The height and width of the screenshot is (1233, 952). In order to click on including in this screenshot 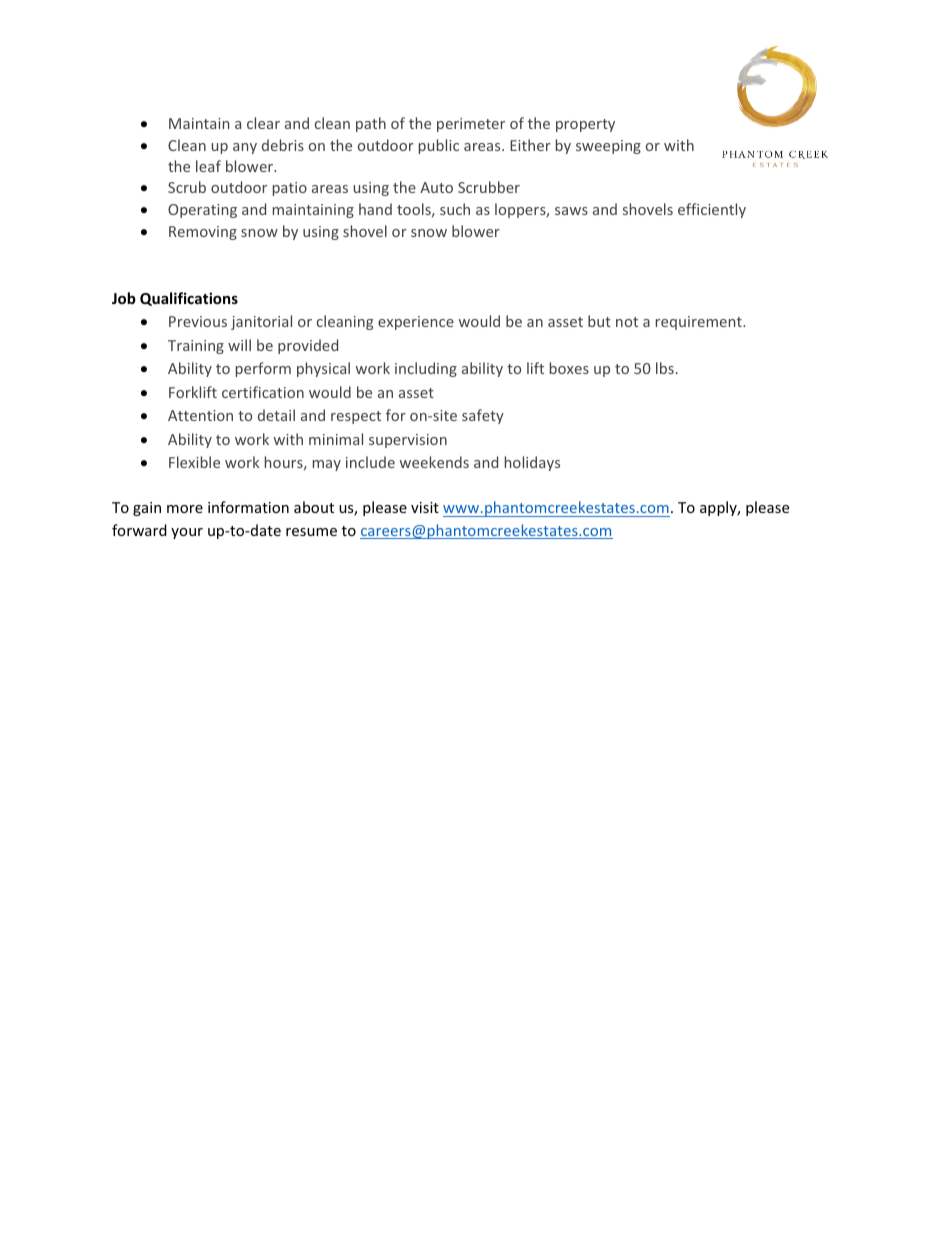, I will do `click(426, 369)`.
